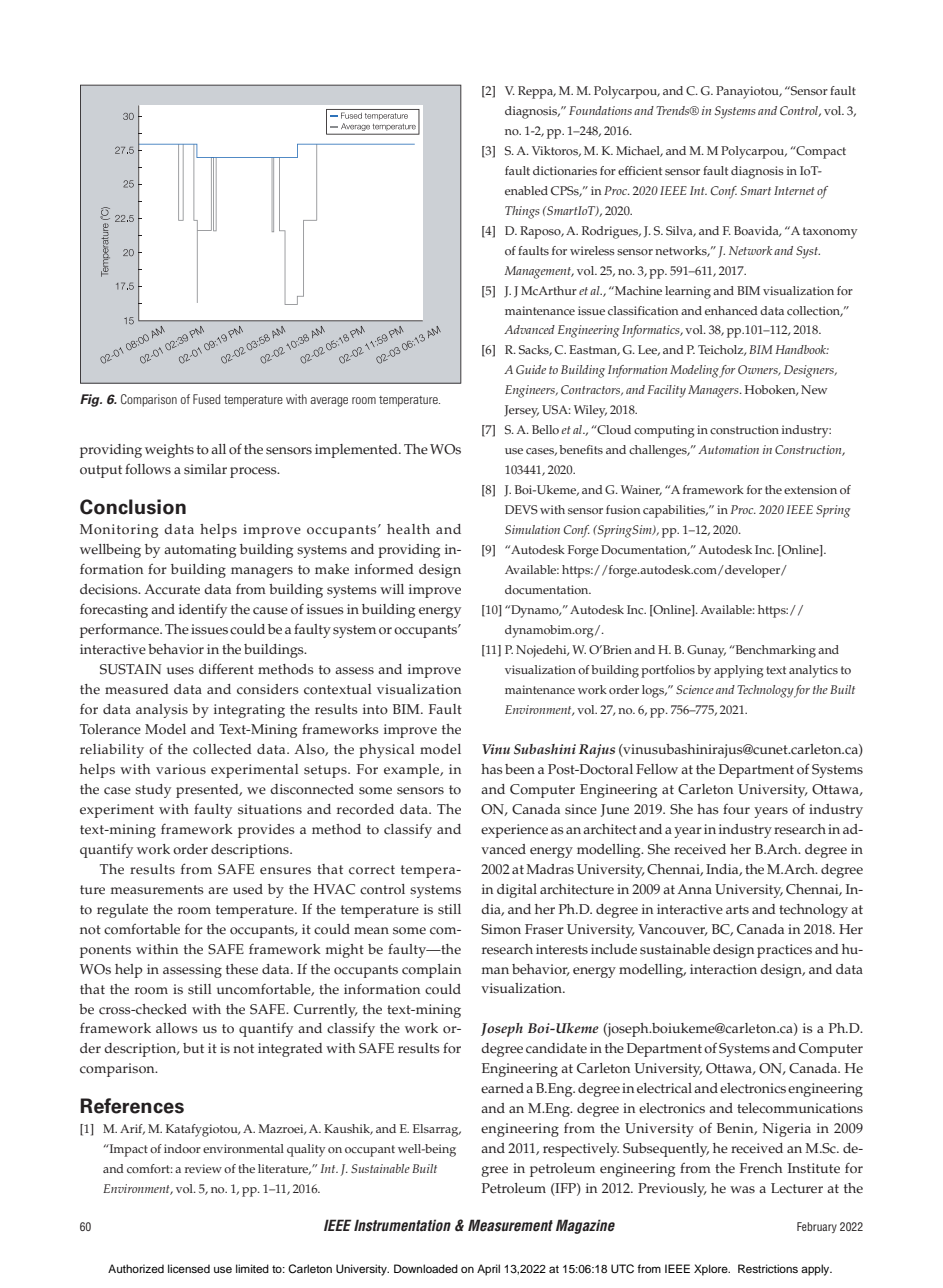  I want to click on April, so click(488, 1270).
